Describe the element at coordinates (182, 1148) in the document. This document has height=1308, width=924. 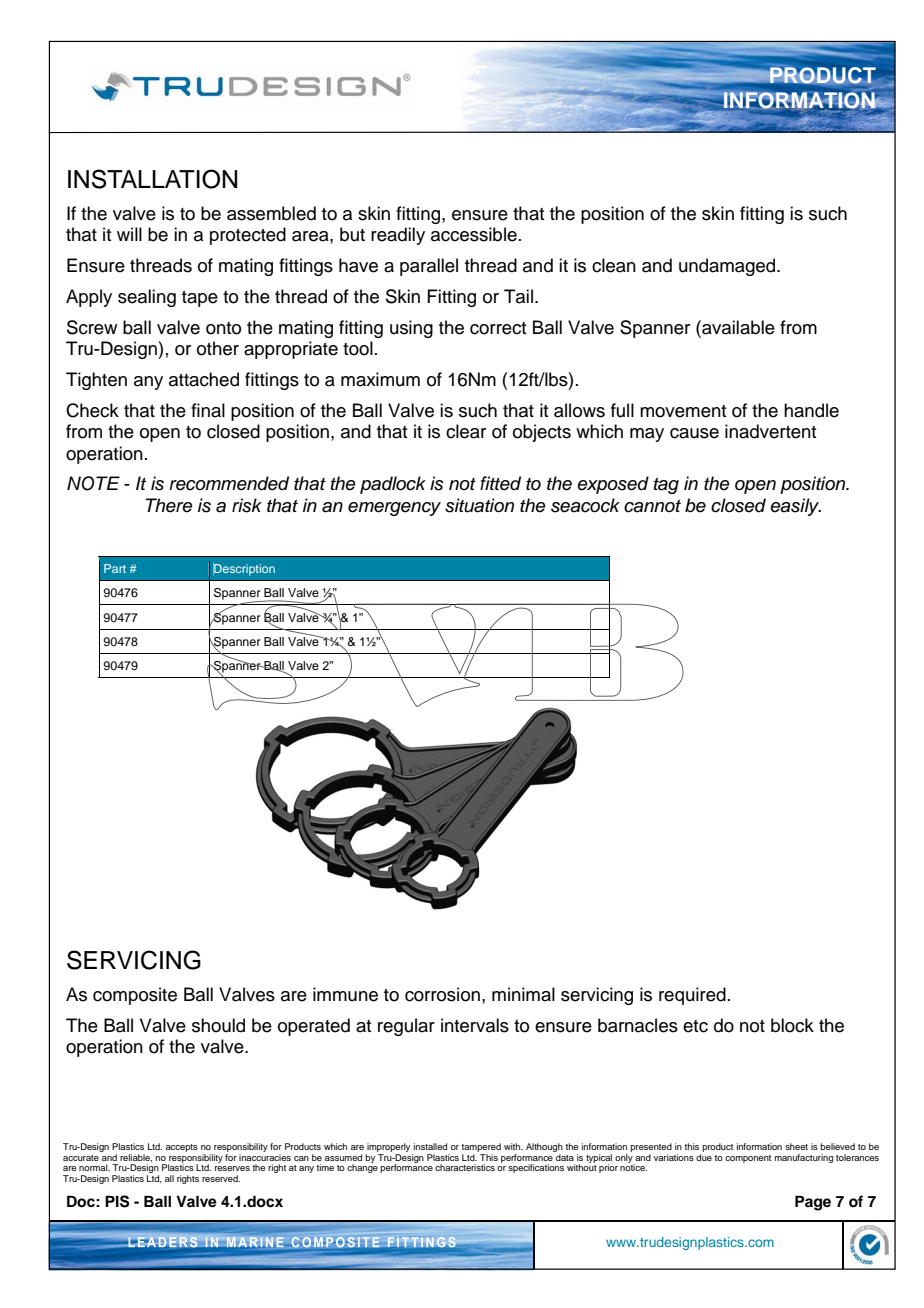
I see `accepts` at that location.
